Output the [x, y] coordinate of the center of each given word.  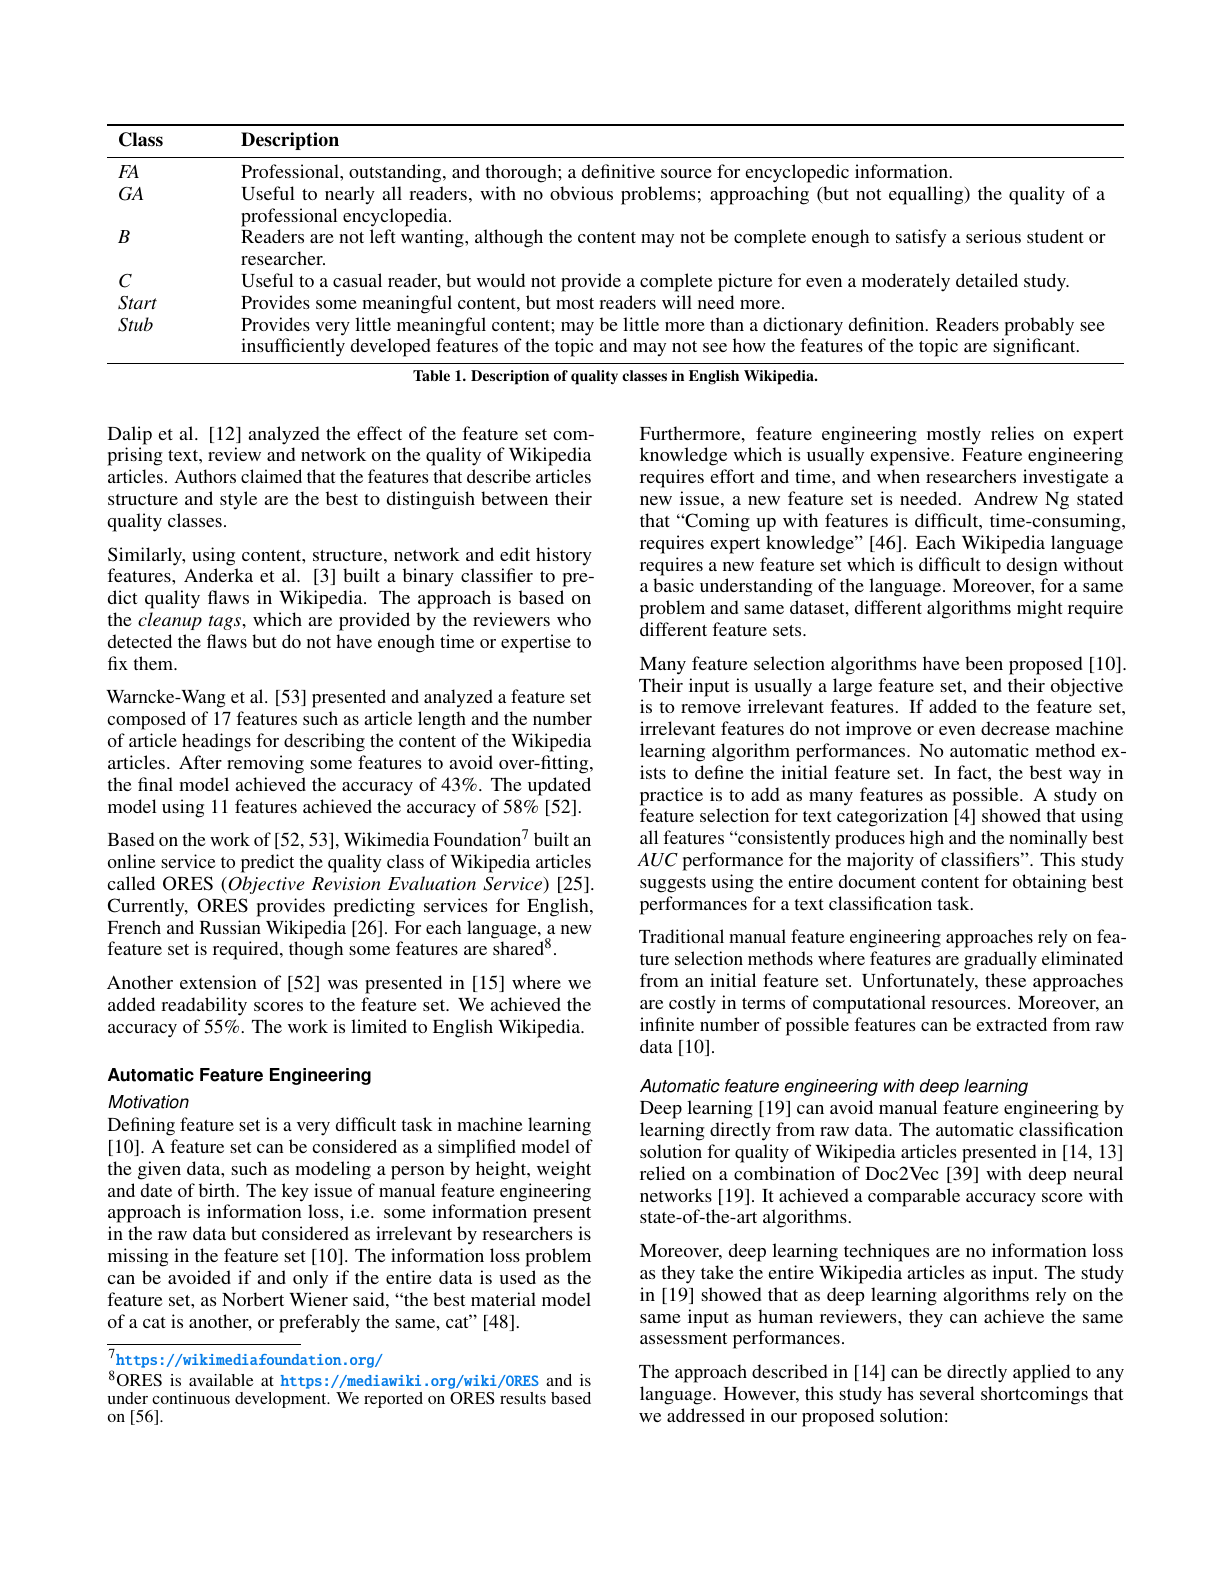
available [221, 1380]
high [927, 839]
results [523, 1398]
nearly [350, 195]
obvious [581, 193]
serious [993, 236]
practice [671, 796]
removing [265, 764]
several [947, 1393]
